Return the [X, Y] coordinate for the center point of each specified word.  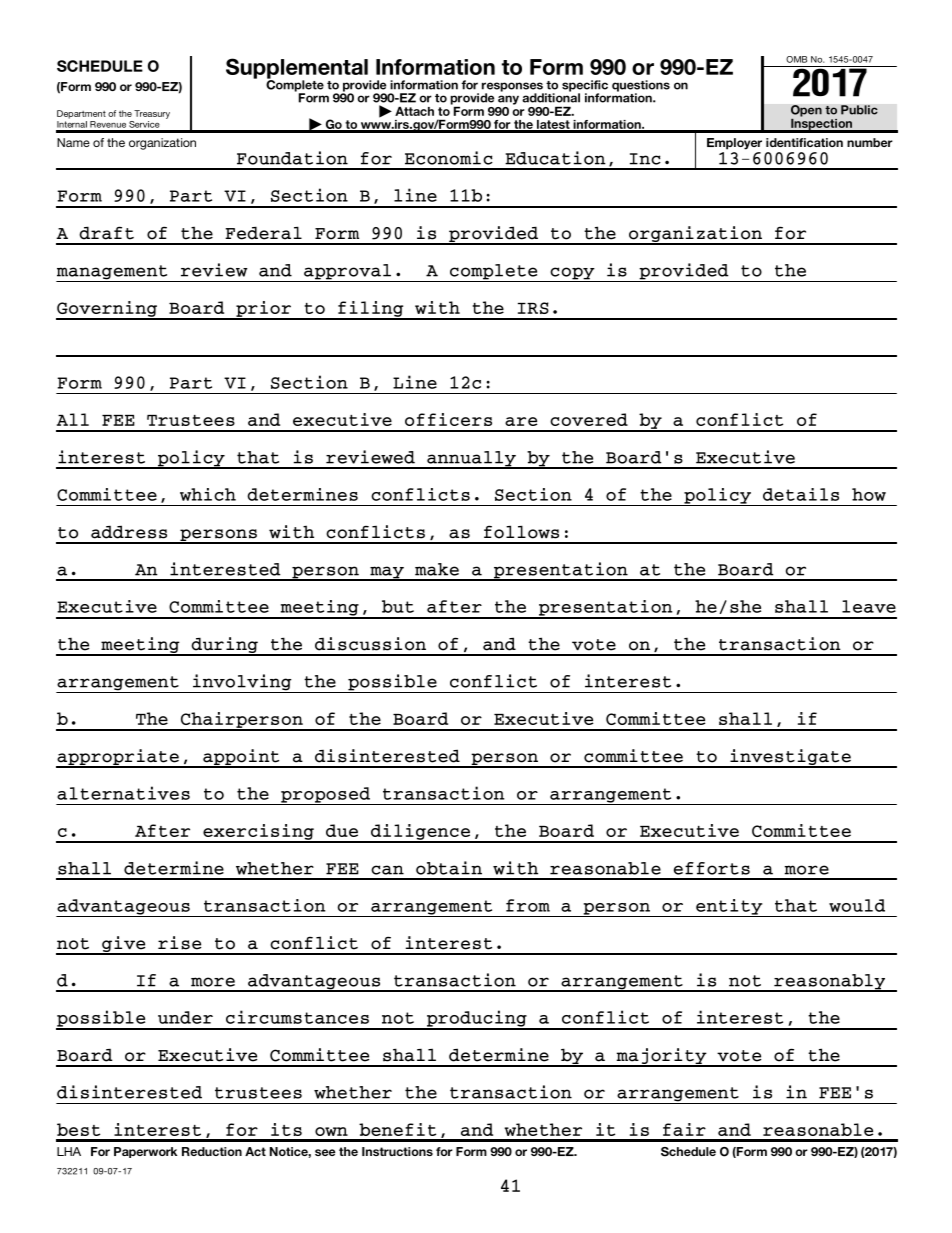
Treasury [152, 114]
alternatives [123, 793]
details [801, 494]
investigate [790, 758]
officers [448, 419]
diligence [420, 833]
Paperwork [145, 1152]
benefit [397, 1129]
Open [806, 112]
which [208, 494]
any [508, 100]
